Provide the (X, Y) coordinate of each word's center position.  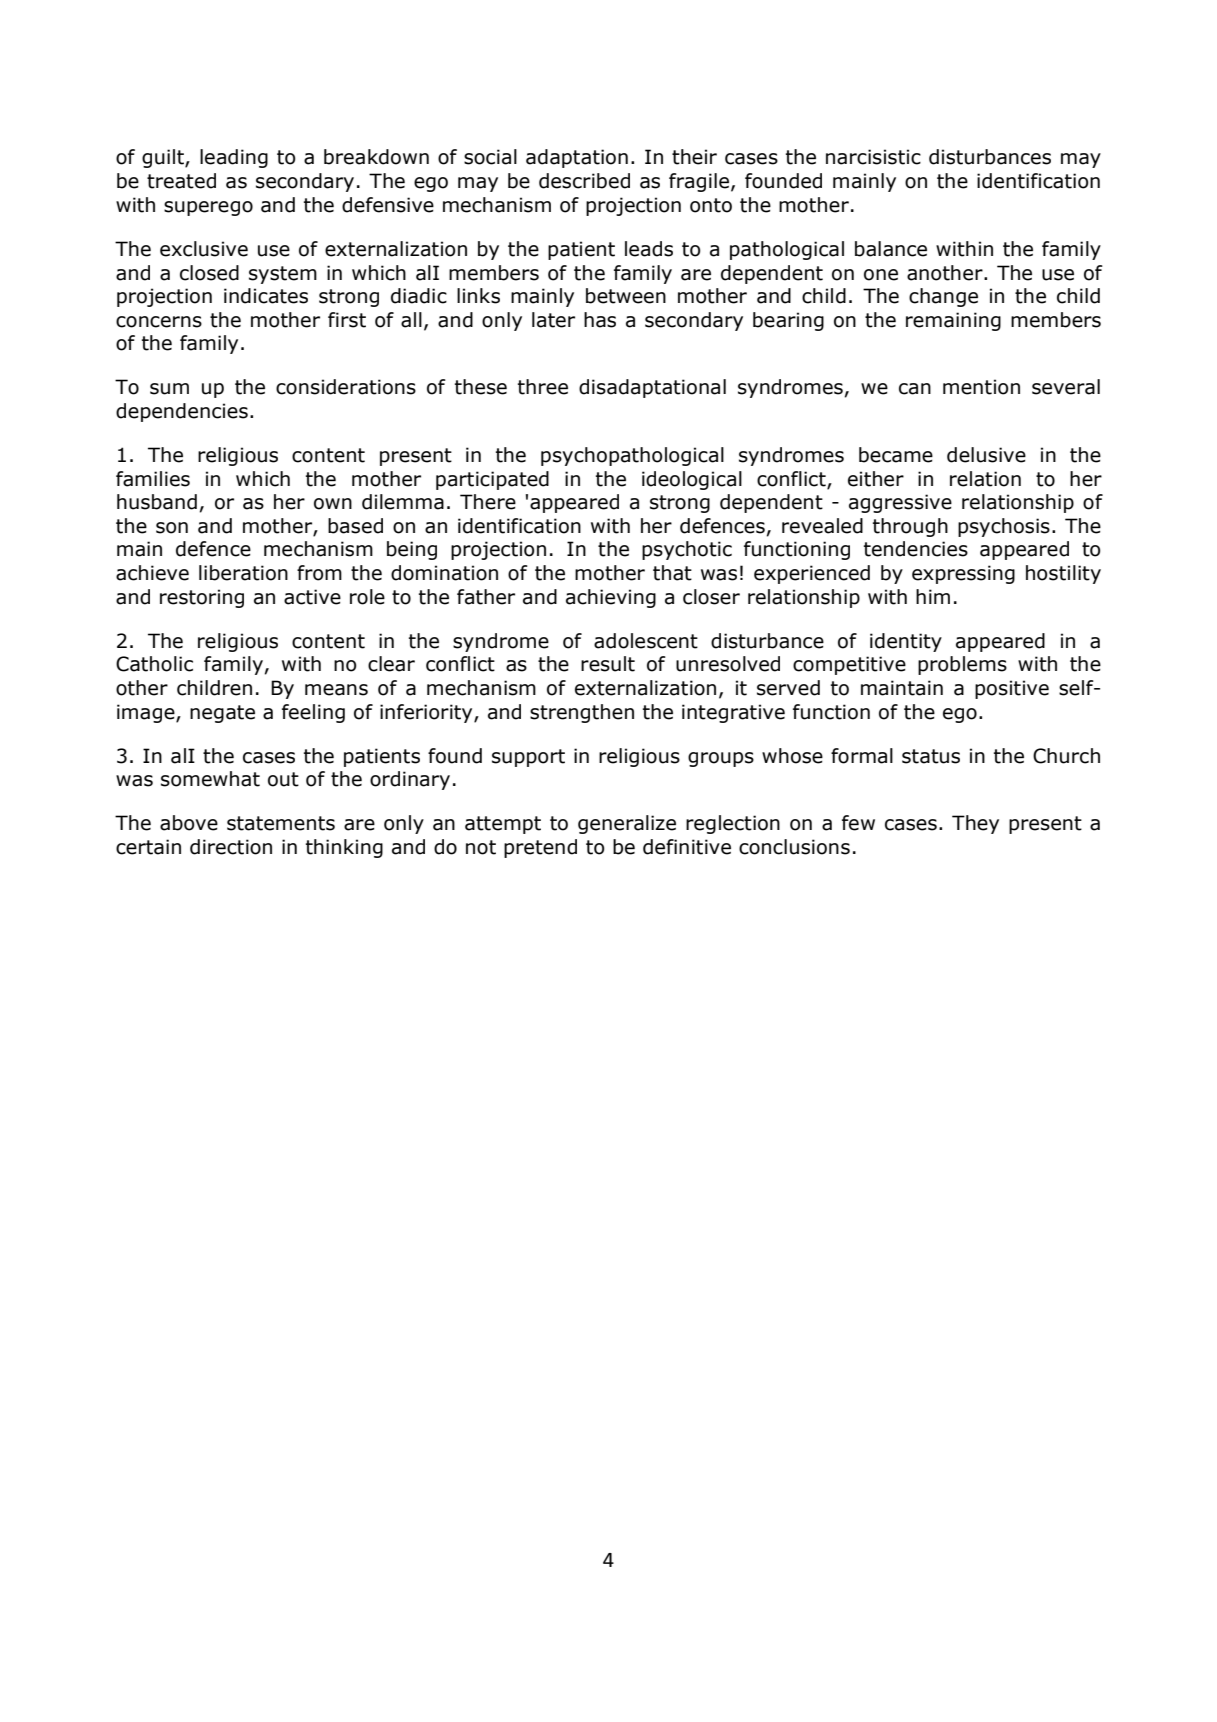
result (608, 664)
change (943, 297)
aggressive (900, 503)
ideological (692, 480)
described (584, 181)
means (336, 690)
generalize (627, 824)
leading (234, 158)
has (600, 320)
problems (962, 665)
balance (891, 249)
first (347, 320)
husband (157, 502)
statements (281, 823)
